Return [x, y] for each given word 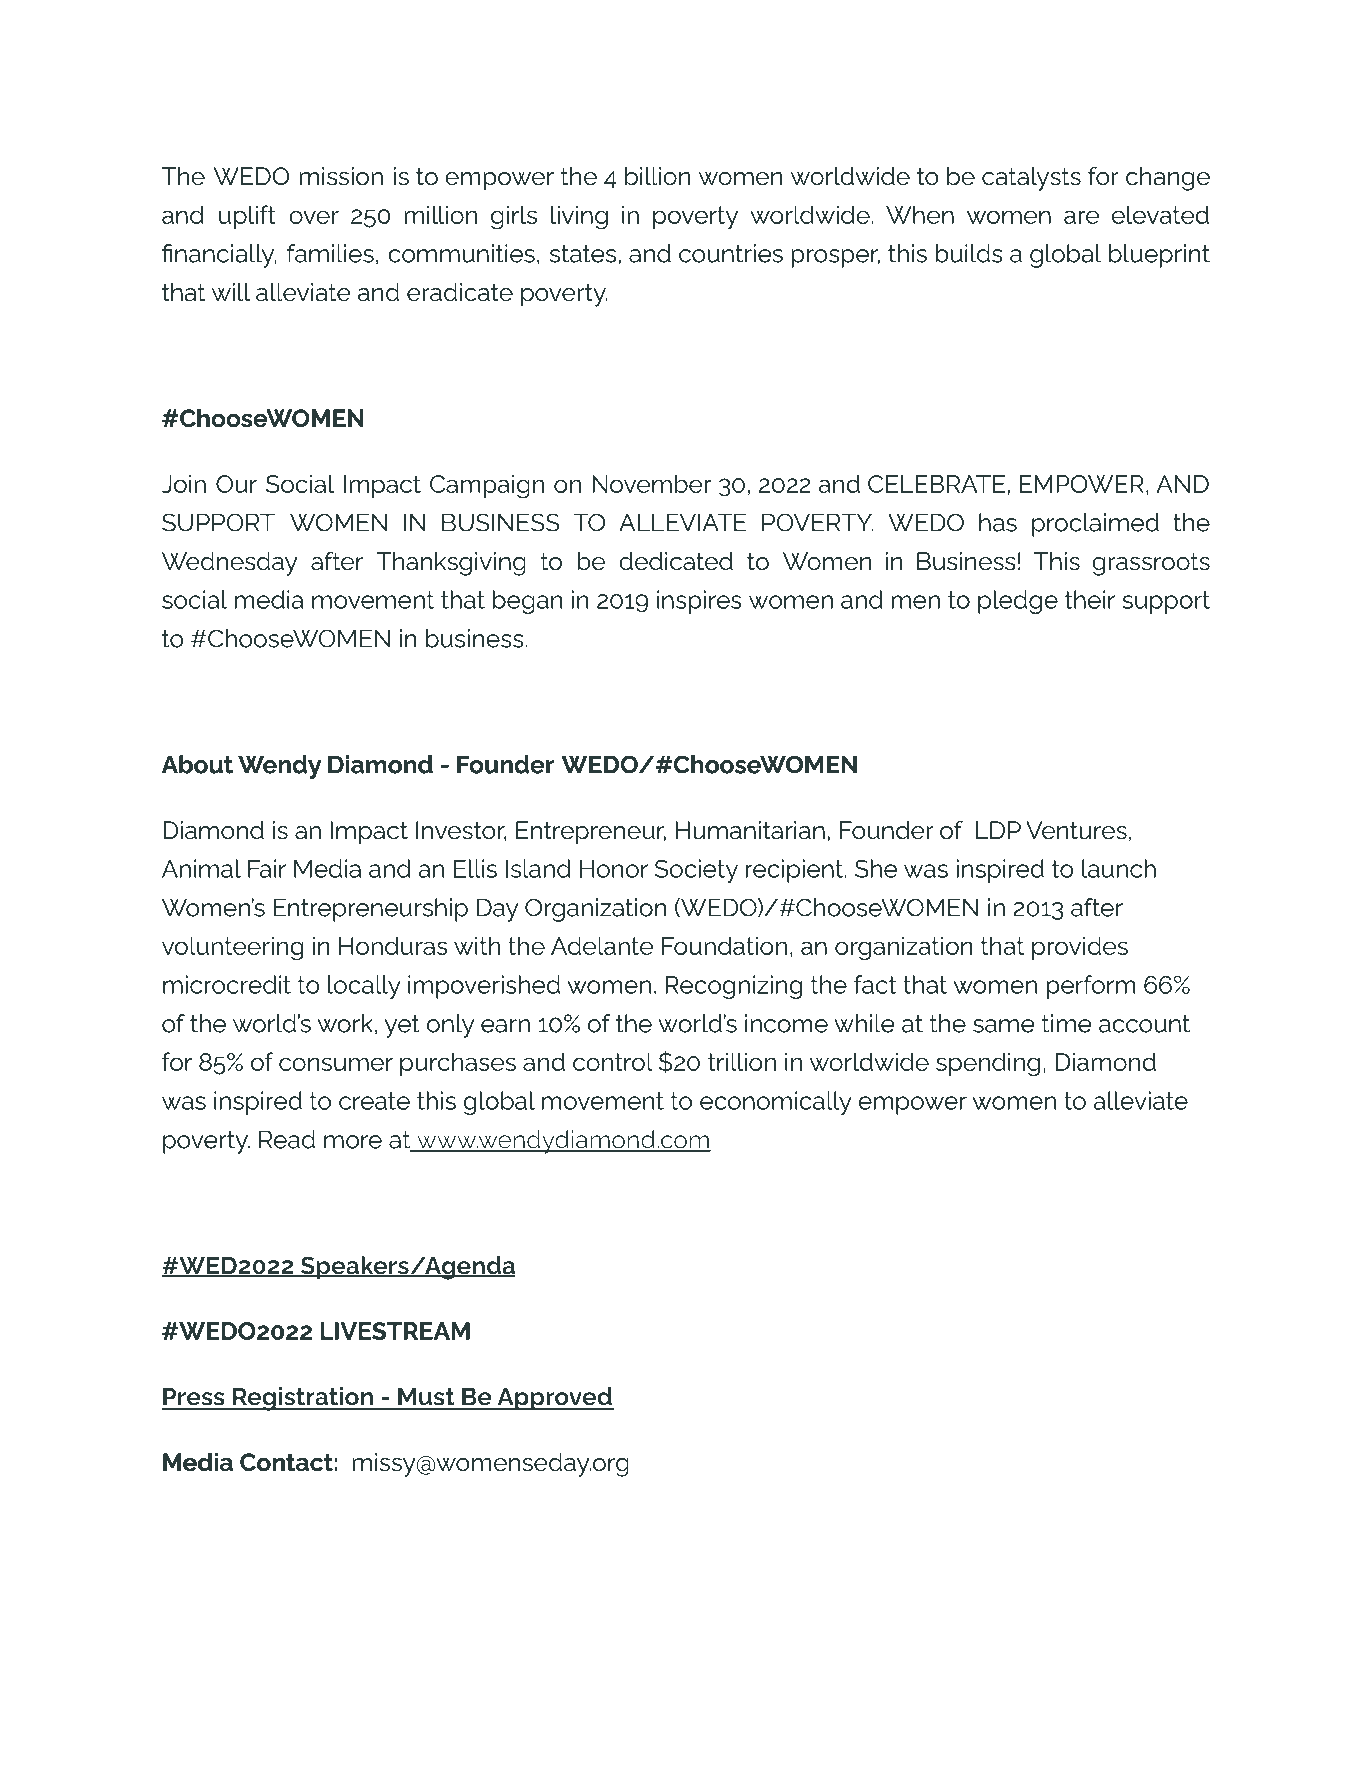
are [1081, 217]
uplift [247, 217]
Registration [303, 1399]
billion [657, 176]
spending [988, 1064]
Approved [554, 1399]
